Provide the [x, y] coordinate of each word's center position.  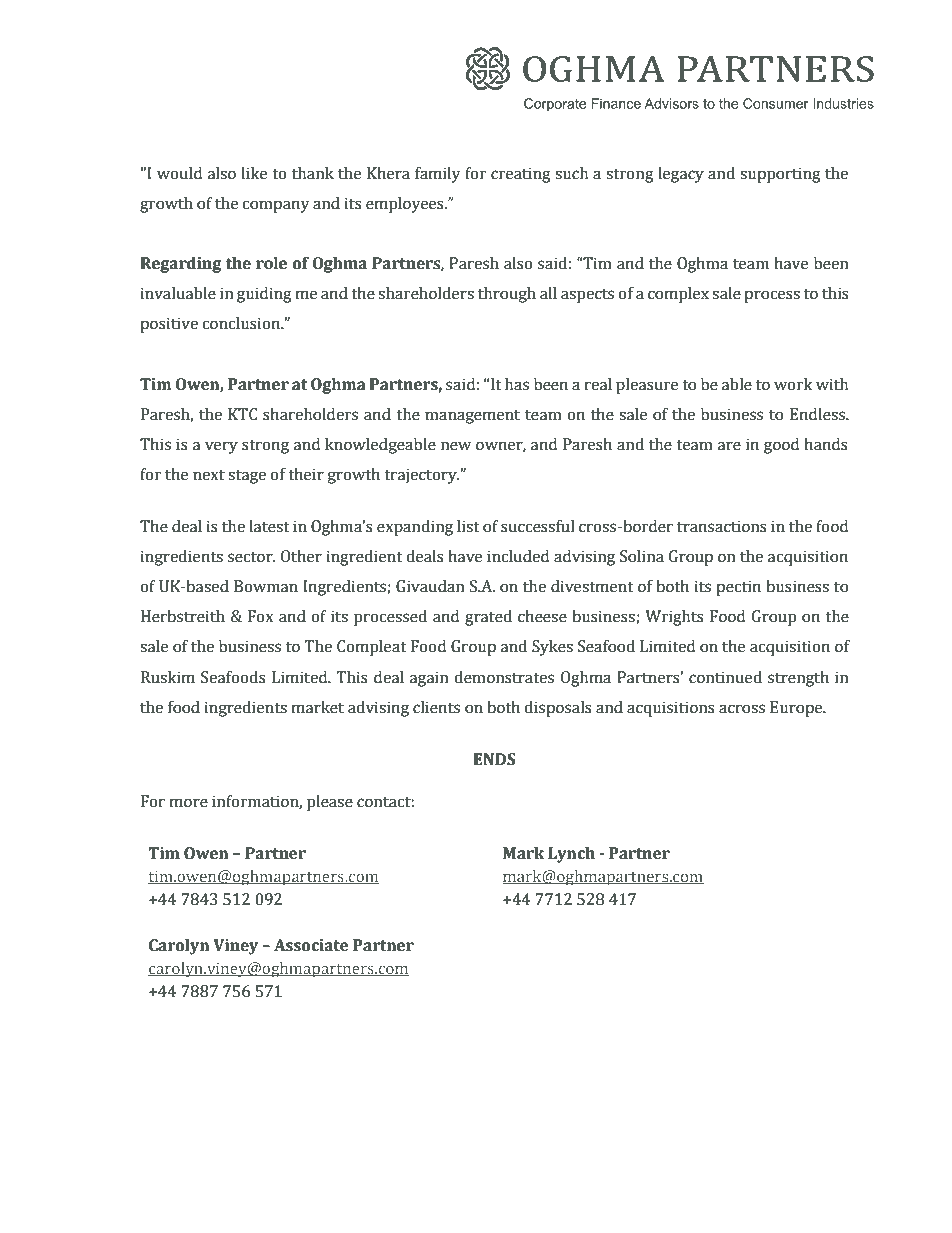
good [781, 446]
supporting [780, 175]
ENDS [495, 759]
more [189, 803]
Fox [261, 616]
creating [521, 175]
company [276, 206]
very [221, 447]
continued [725, 677]
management [472, 416]
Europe [797, 709]
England [258, 1131]
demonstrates [504, 677]
